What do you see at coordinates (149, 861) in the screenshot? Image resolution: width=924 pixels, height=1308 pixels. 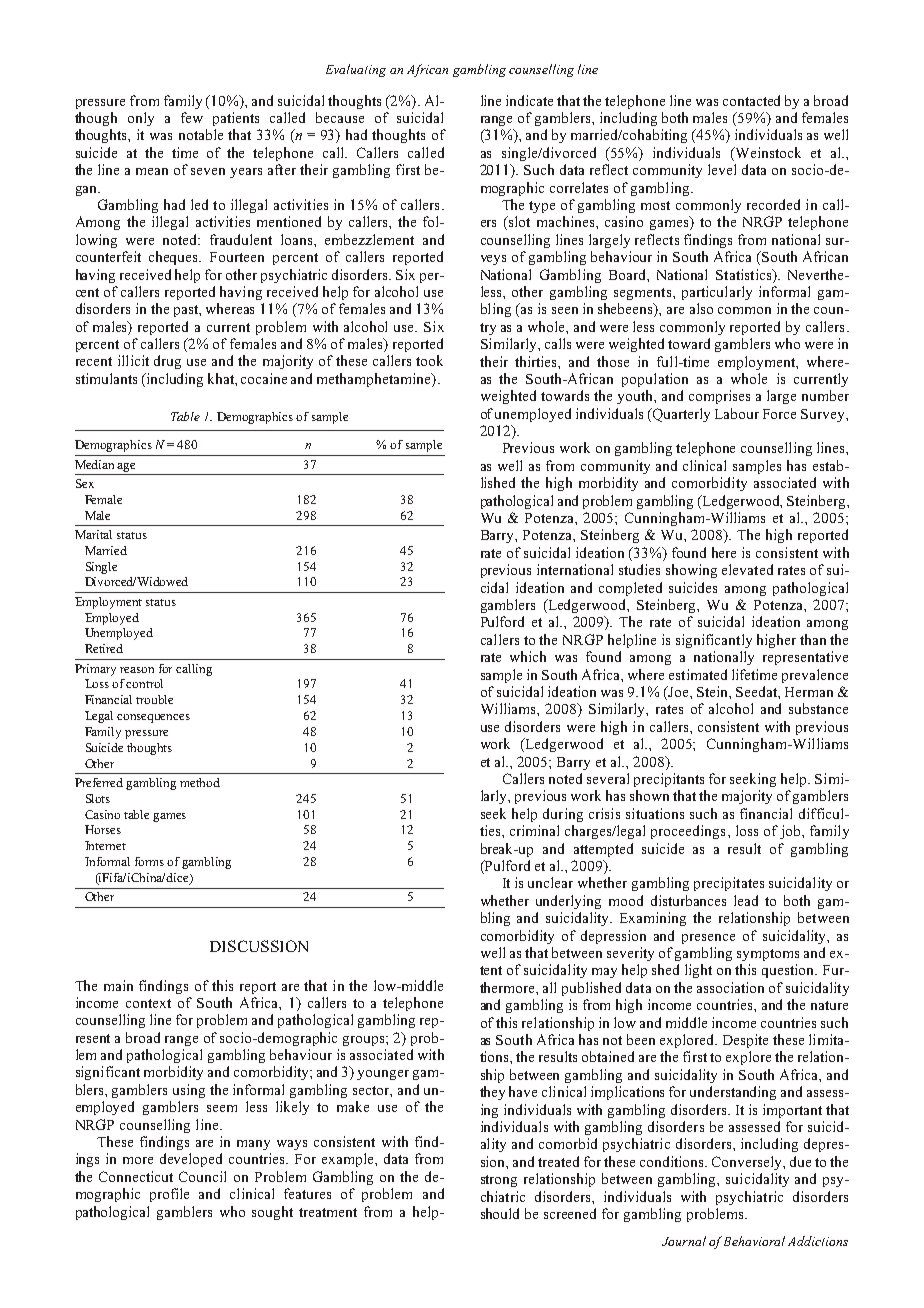 I see `forms` at bounding box center [149, 861].
